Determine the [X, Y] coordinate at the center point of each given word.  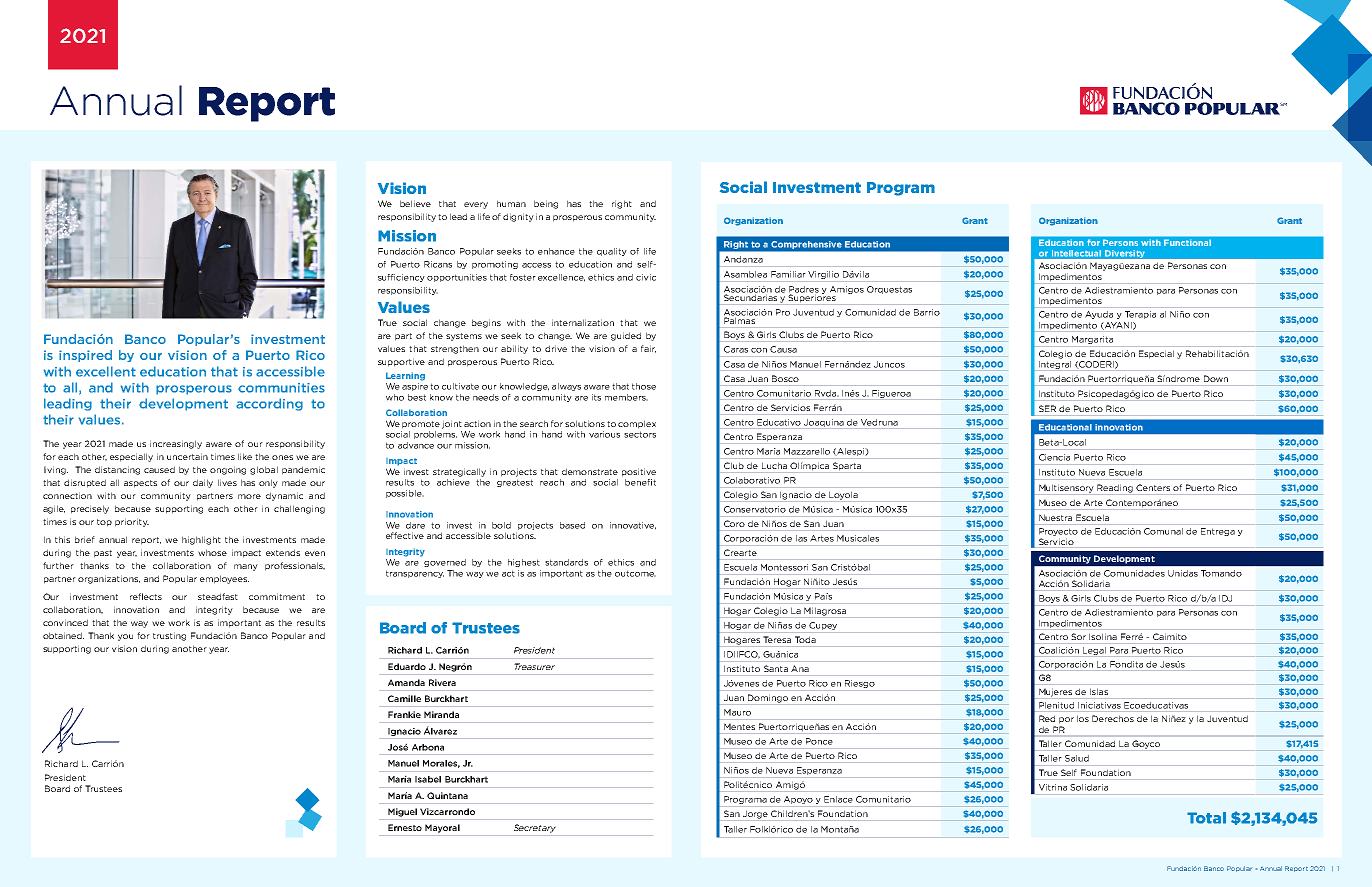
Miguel [402, 812]
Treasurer [534, 666]
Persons [1120, 243]
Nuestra [1055, 517]
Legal [1094, 651]
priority [132, 522]
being [546, 204]
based [572, 525]
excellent [106, 371]
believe [415, 203]
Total [1206, 818]
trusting [169, 636]
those [644, 386]
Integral [1055, 365]
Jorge [755, 814]
